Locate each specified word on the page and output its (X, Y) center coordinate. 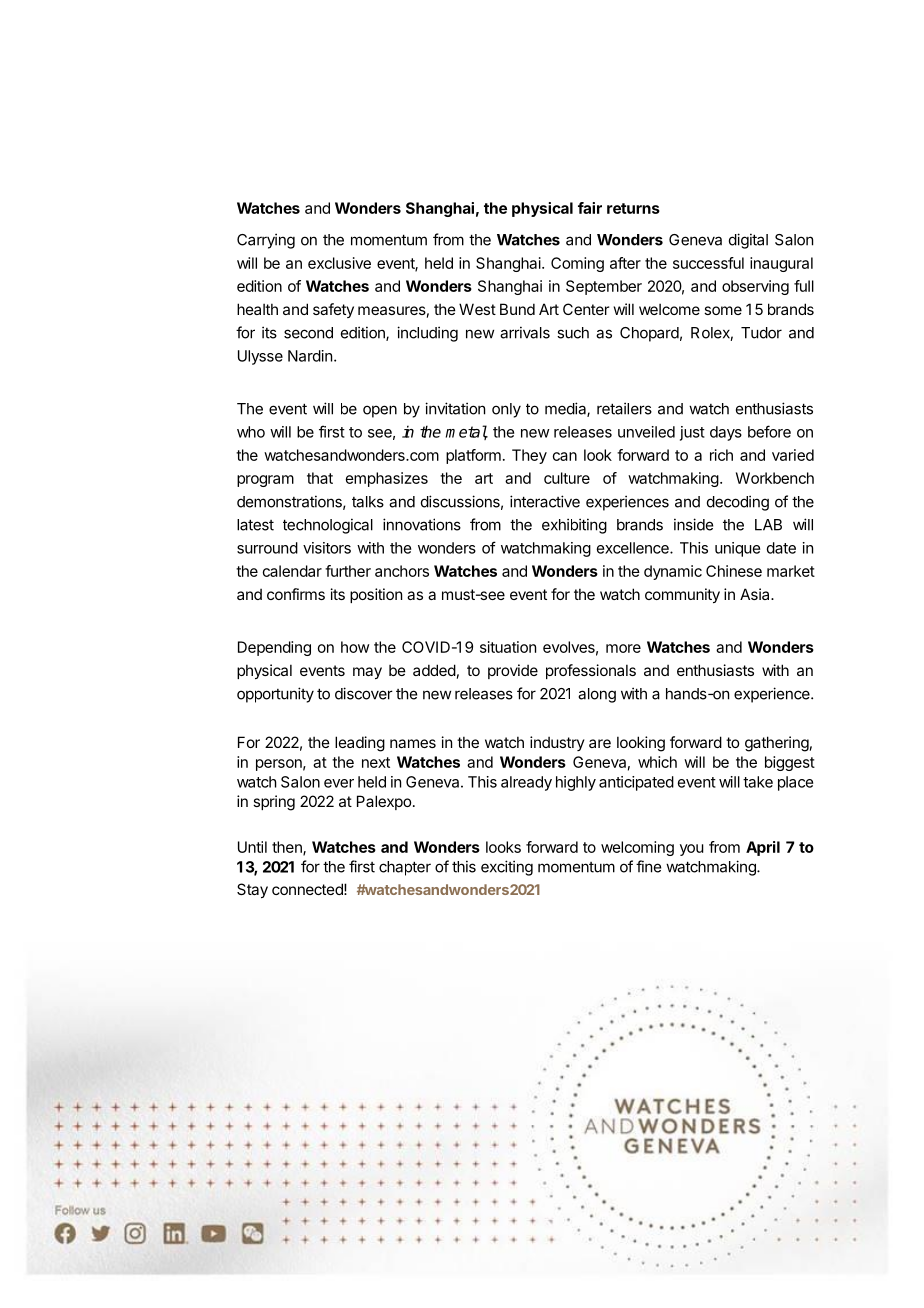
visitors (327, 548)
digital (748, 241)
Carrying (266, 241)
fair (590, 208)
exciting (507, 868)
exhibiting (574, 526)
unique (737, 549)
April (763, 848)
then (288, 848)
